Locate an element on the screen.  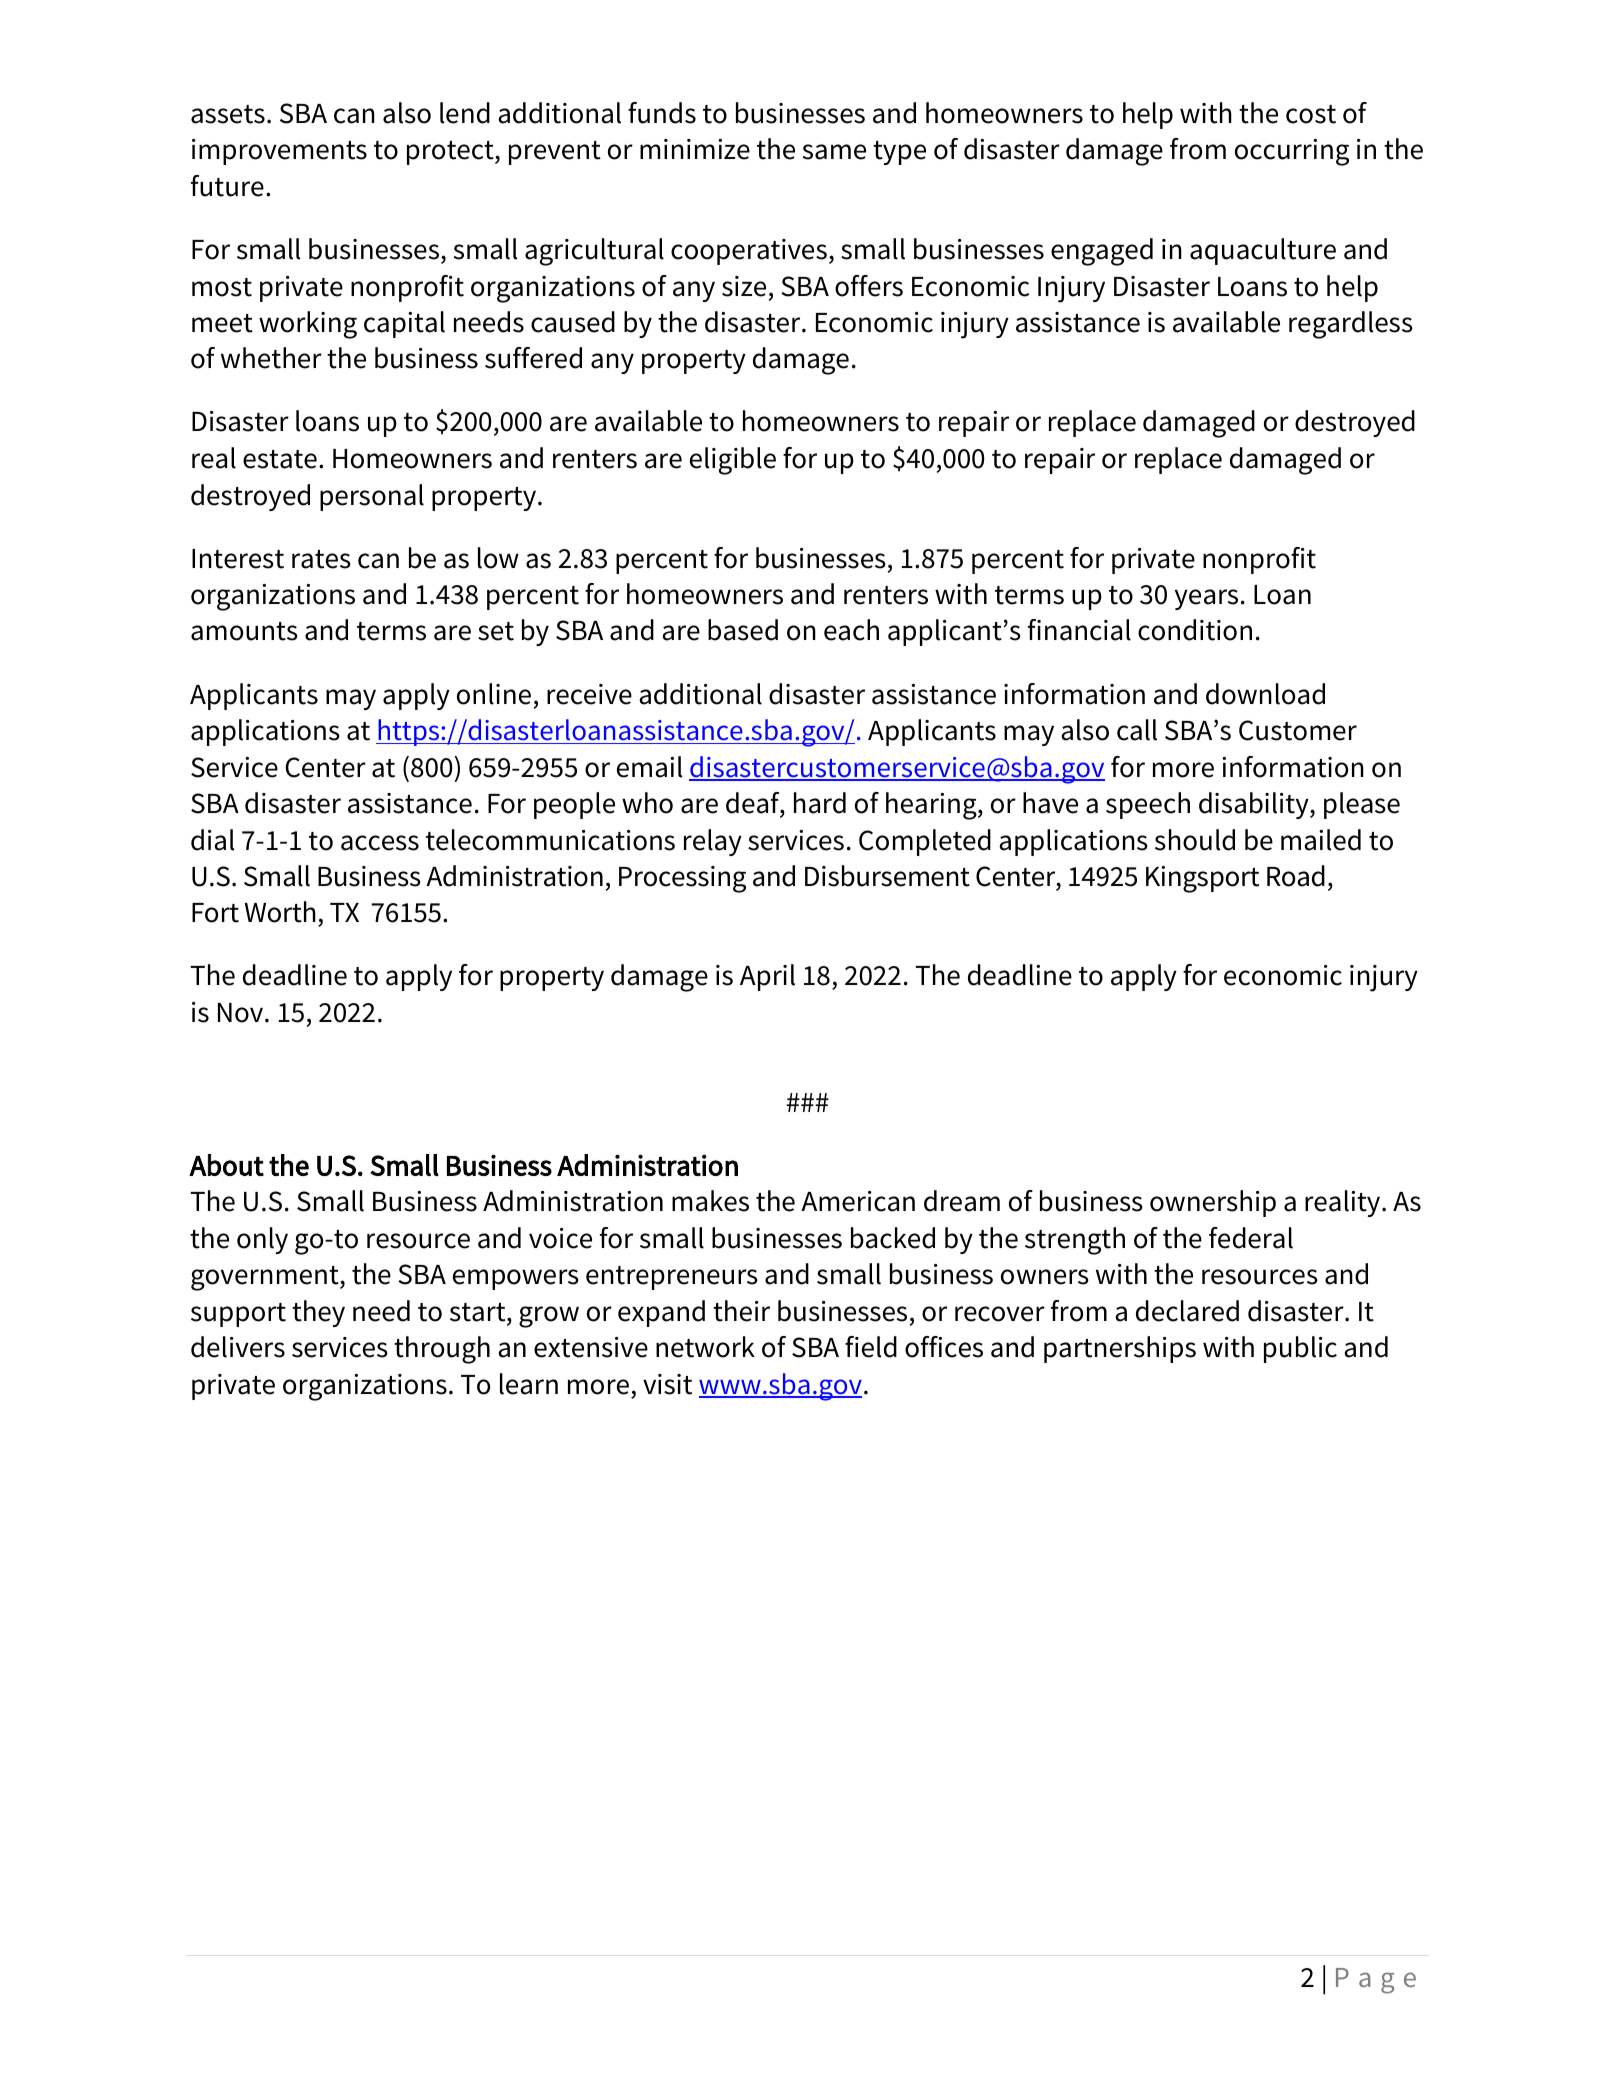
Road is located at coordinates (1296, 876).
